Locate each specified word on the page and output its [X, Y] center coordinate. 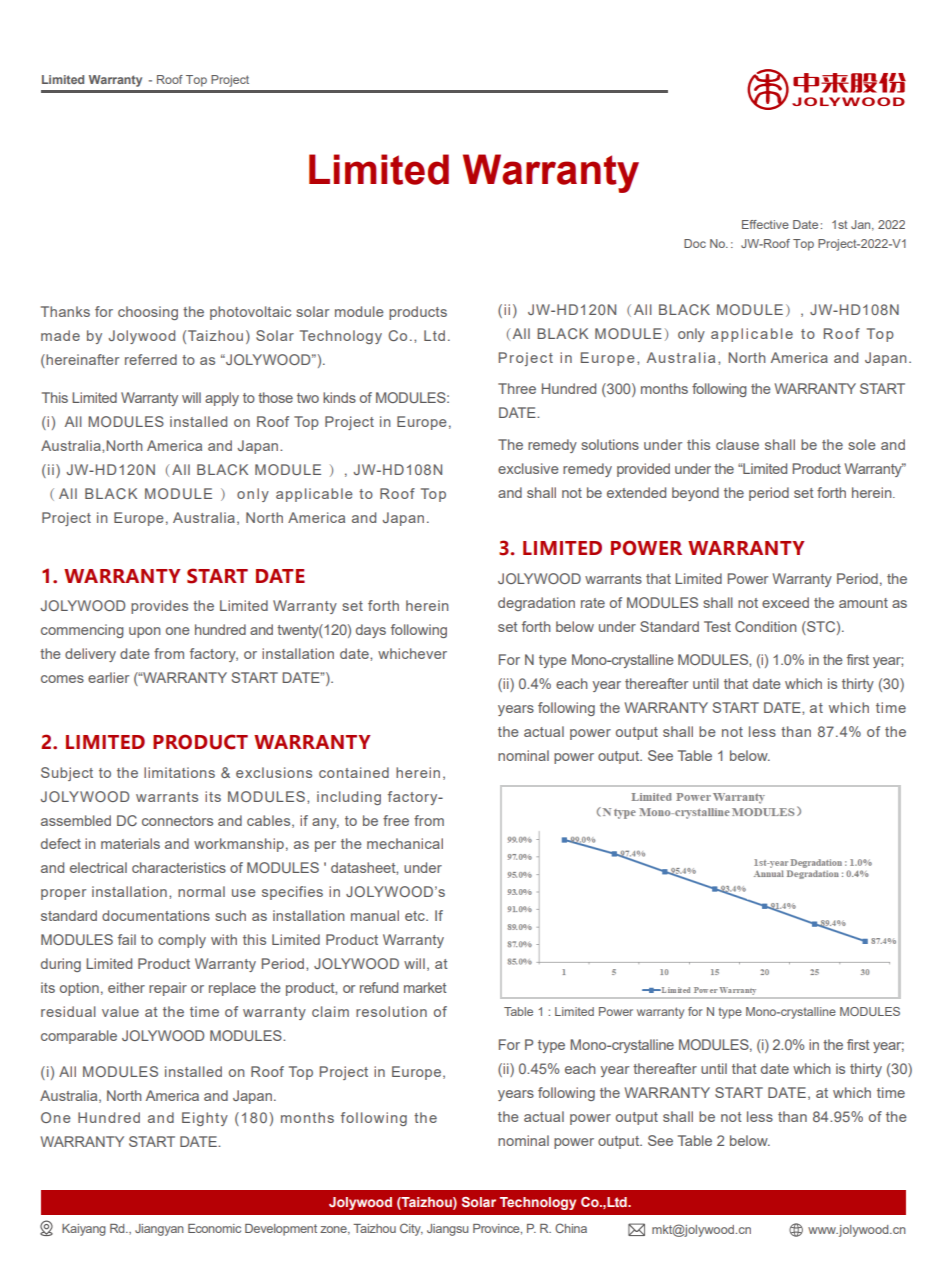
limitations [179, 772]
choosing [148, 313]
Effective [765, 224]
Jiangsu [447, 1230]
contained [354, 772]
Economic [214, 1228]
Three [517, 388]
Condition [765, 626]
